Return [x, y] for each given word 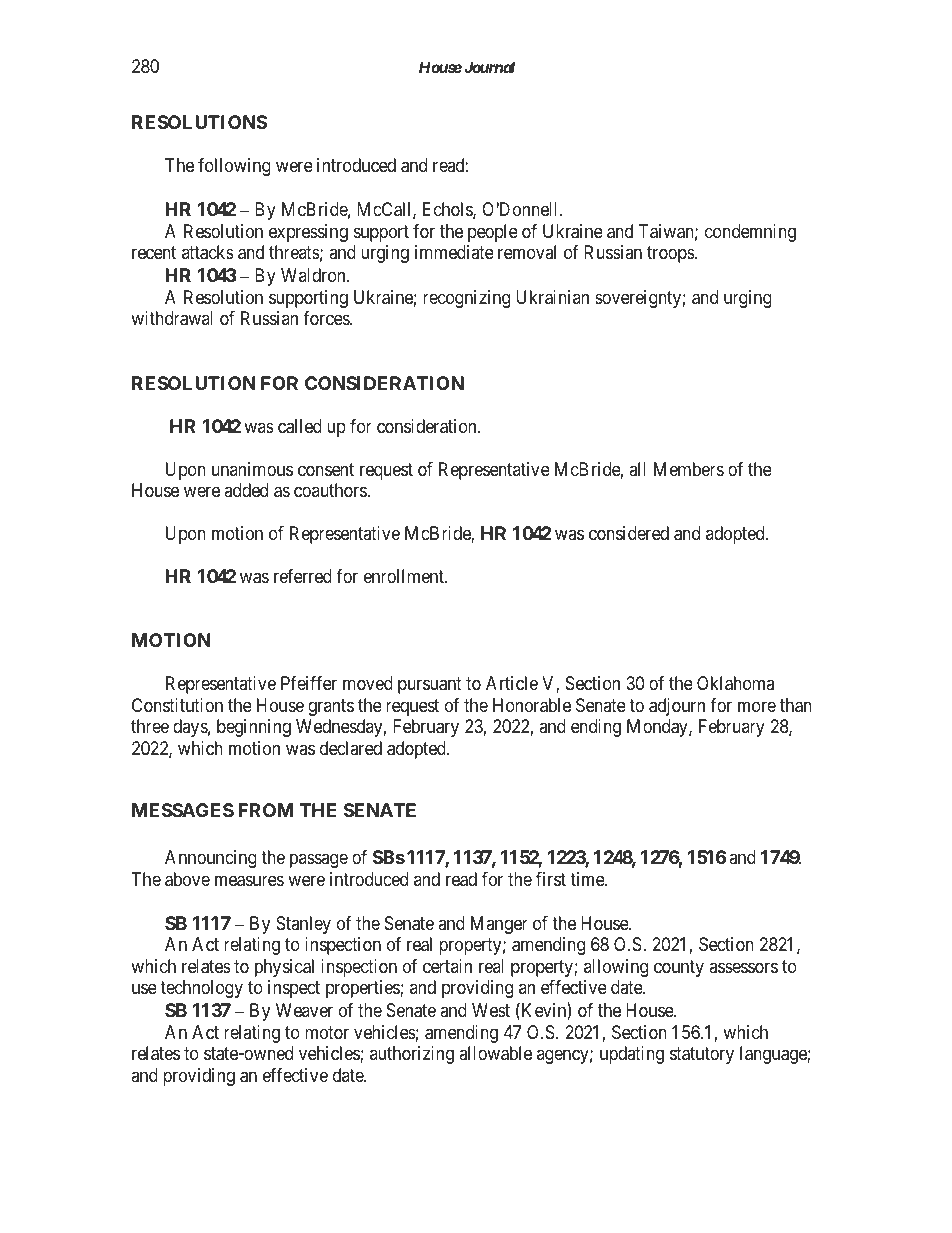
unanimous [252, 469]
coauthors [331, 490]
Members [689, 469]
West [491, 1010]
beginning [254, 728]
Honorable [532, 705]
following [234, 167]
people [493, 233]
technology [201, 989]
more [757, 706]
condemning [750, 233]
